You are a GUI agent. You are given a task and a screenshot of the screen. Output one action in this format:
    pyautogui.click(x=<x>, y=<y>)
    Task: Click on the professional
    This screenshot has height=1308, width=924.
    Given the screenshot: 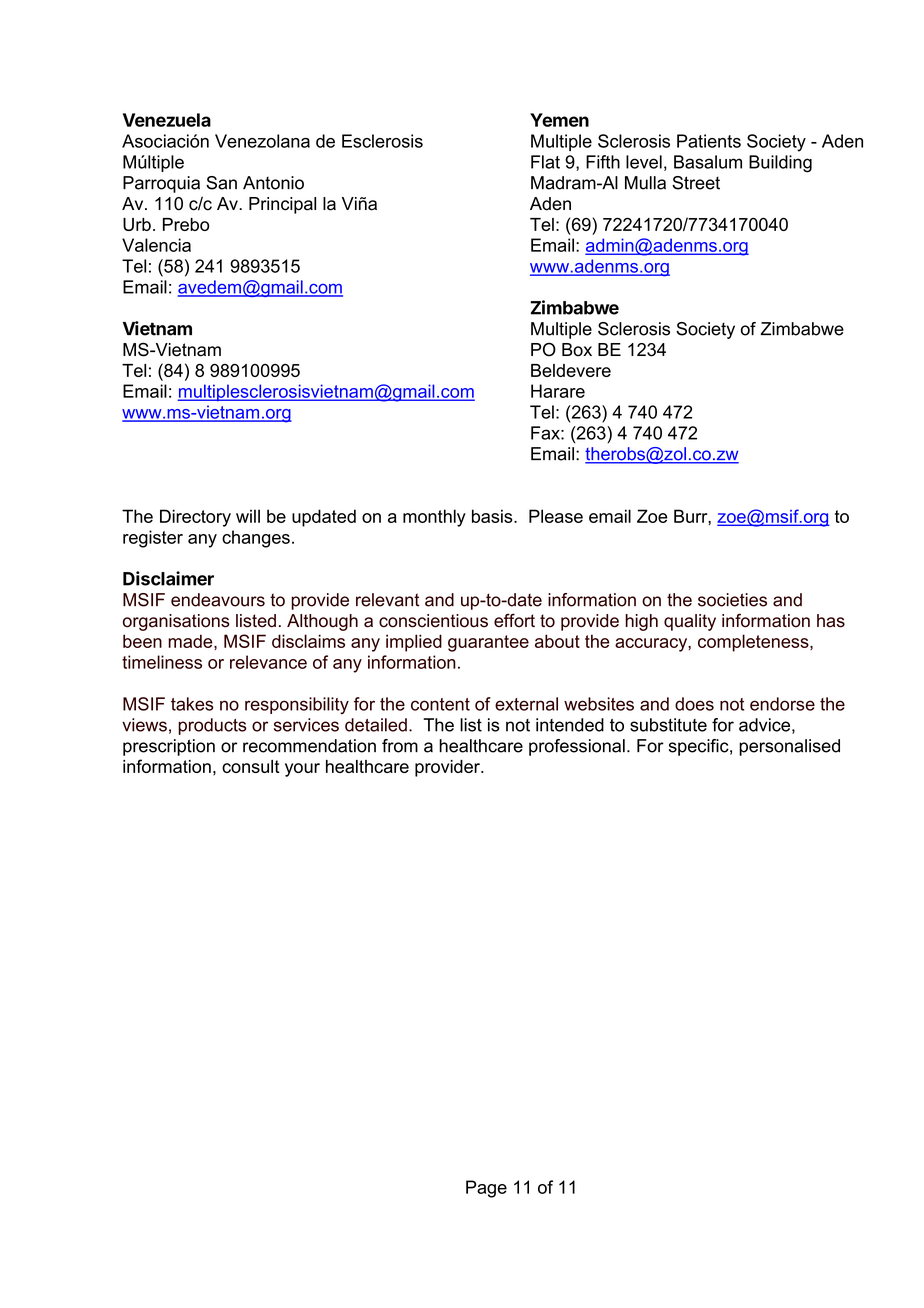 What is the action you would take?
    pyautogui.click(x=577, y=747)
